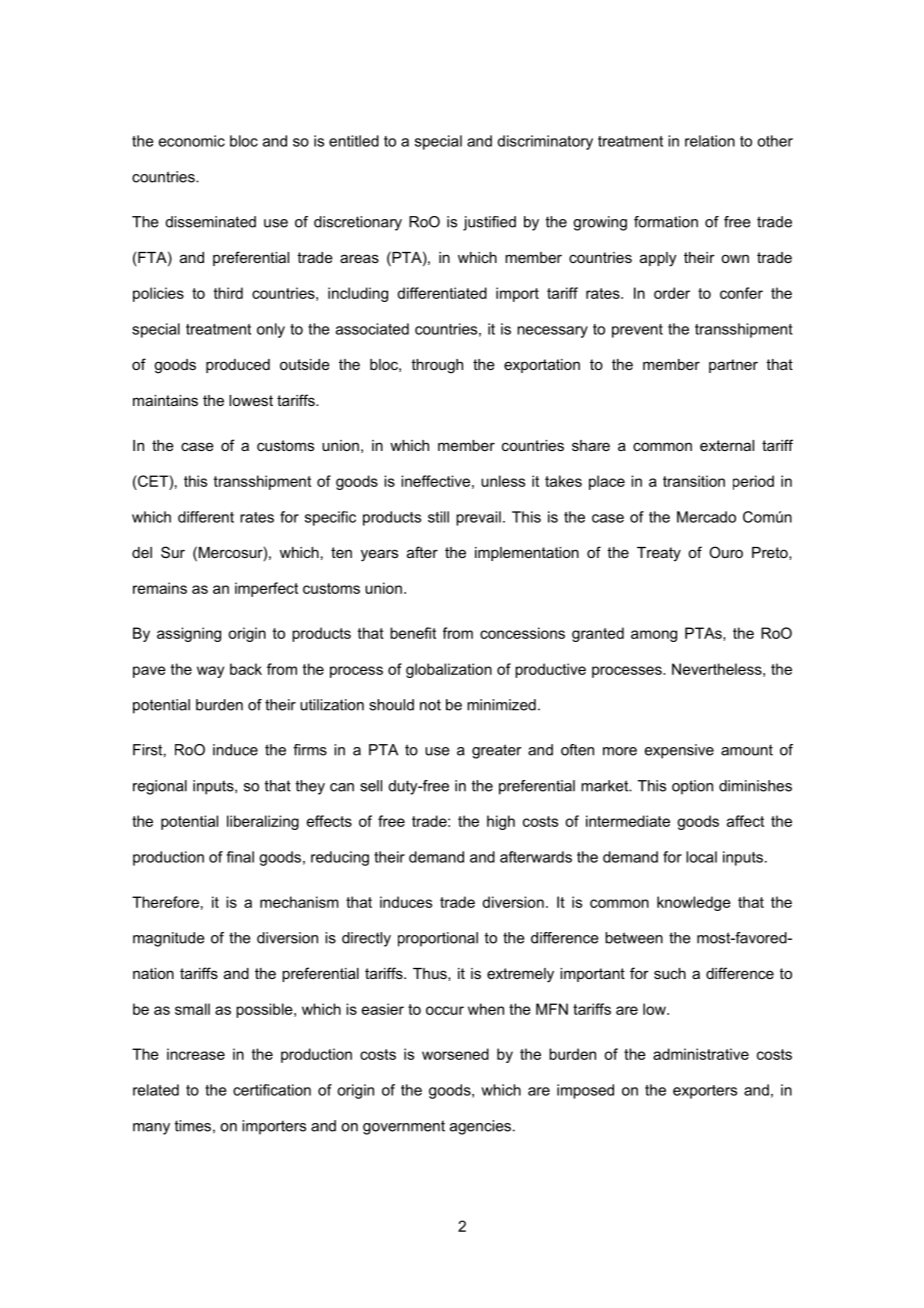 The image size is (924, 1308). What do you see at coordinates (192, 141) in the image?
I see `economic` at bounding box center [192, 141].
